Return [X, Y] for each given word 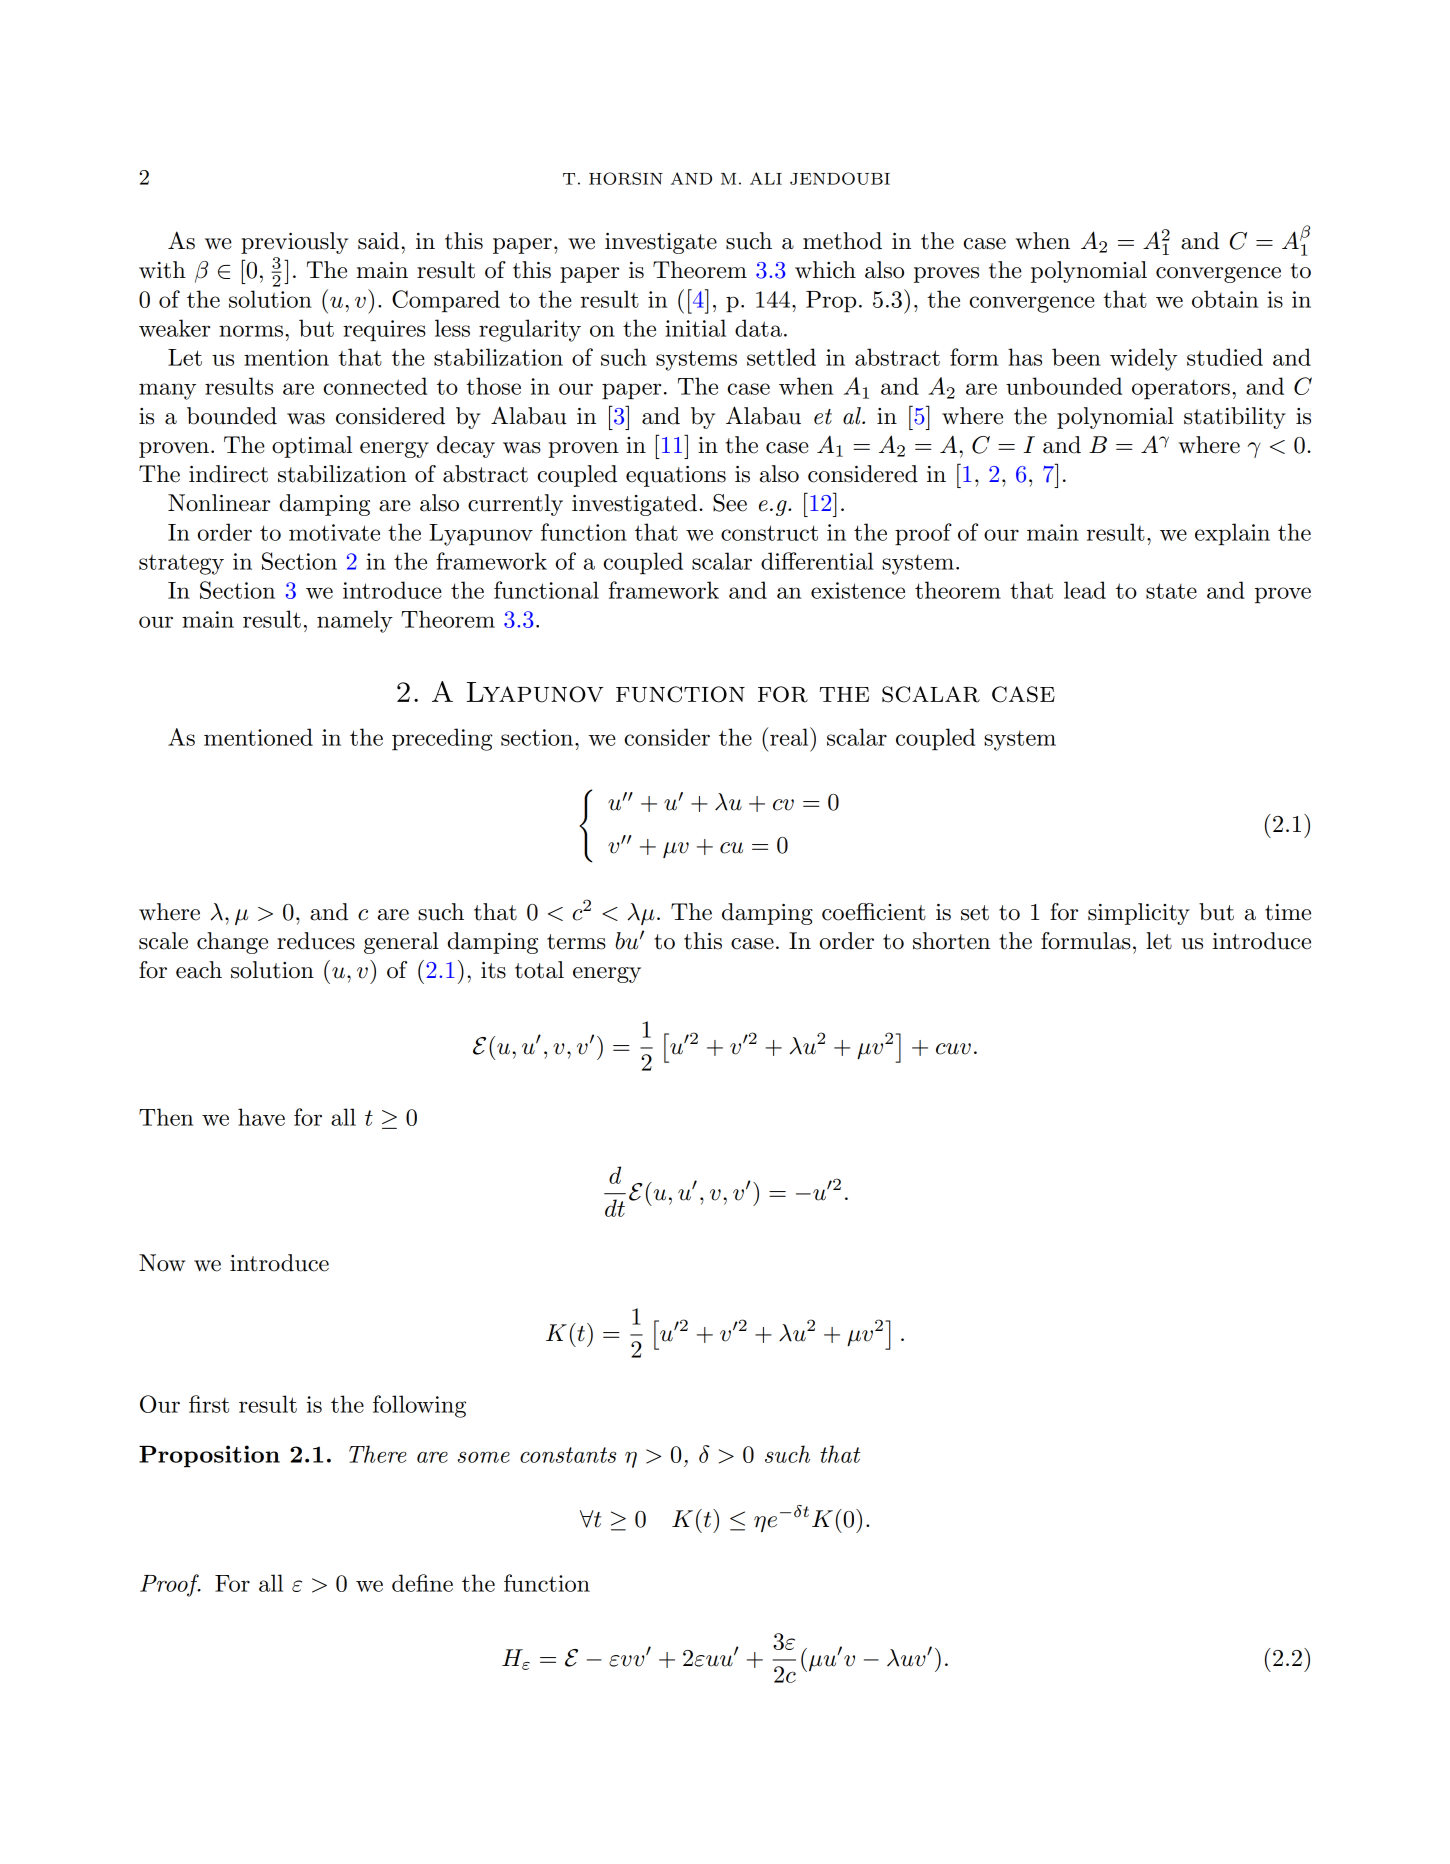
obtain [1225, 299]
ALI [766, 178]
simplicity [1139, 914]
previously [294, 243]
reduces [316, 941]
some [484, 1457]
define [422, 1583]
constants [568, 1455]
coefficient [874, 912]
